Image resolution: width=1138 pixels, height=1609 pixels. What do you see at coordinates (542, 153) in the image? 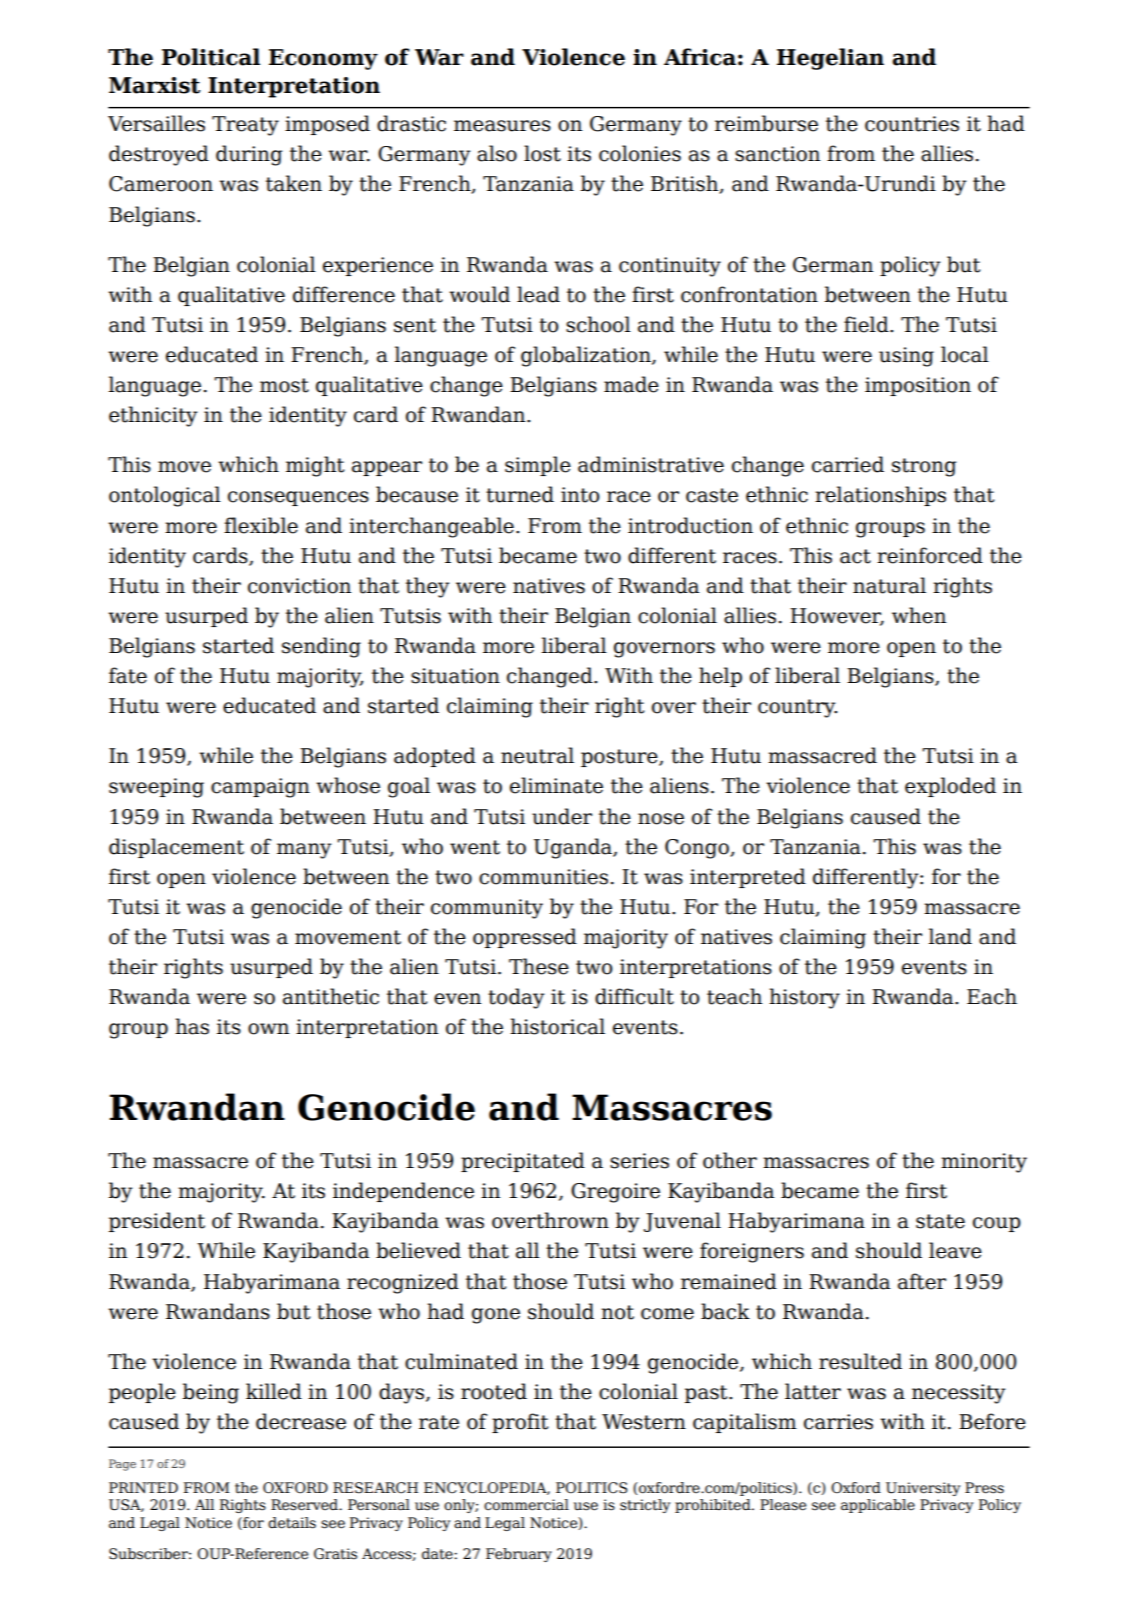
I see `lost` at bounding box center [542, 153].
